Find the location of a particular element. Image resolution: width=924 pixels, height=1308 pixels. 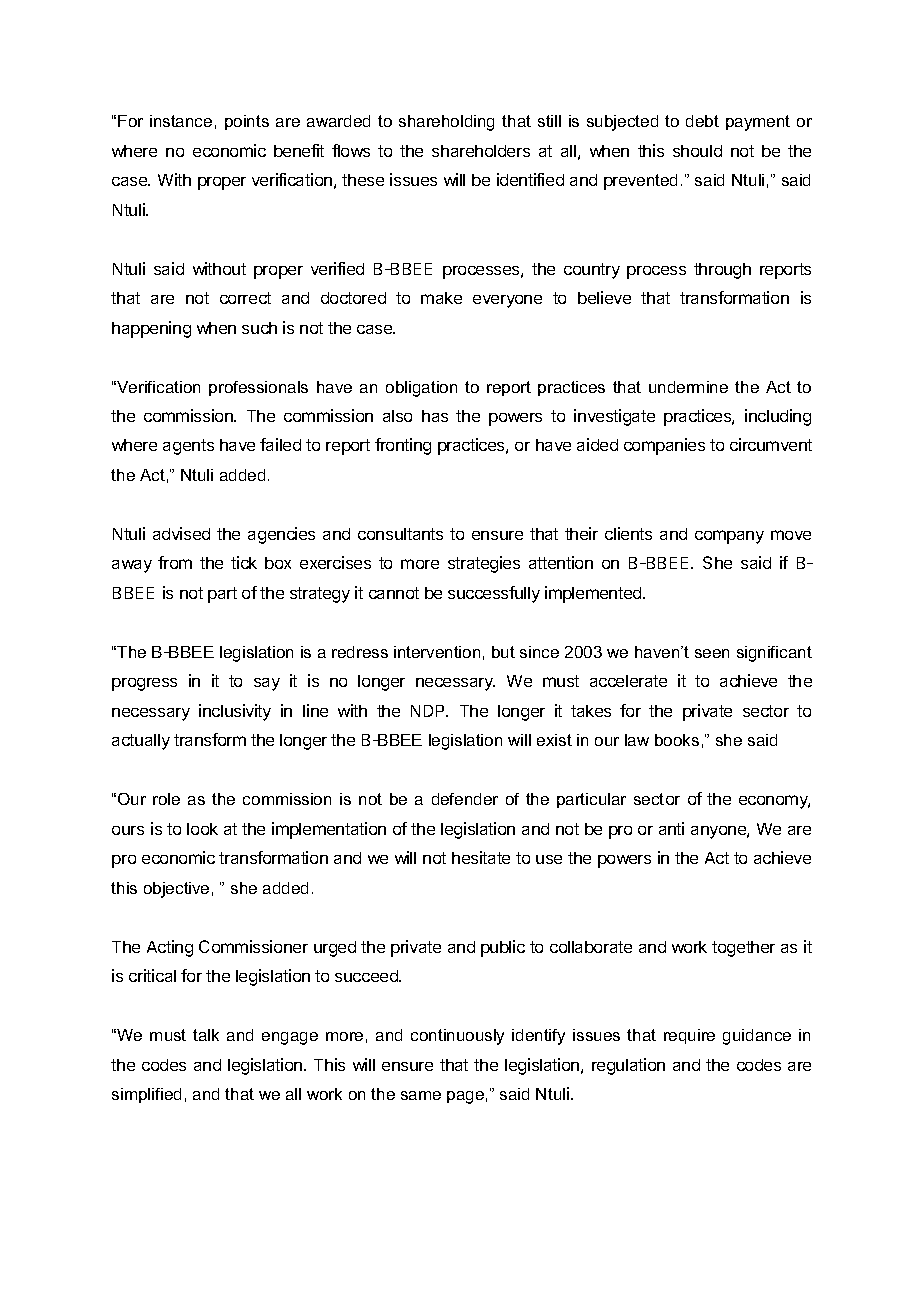

books is located at coordinates (677, 740).
